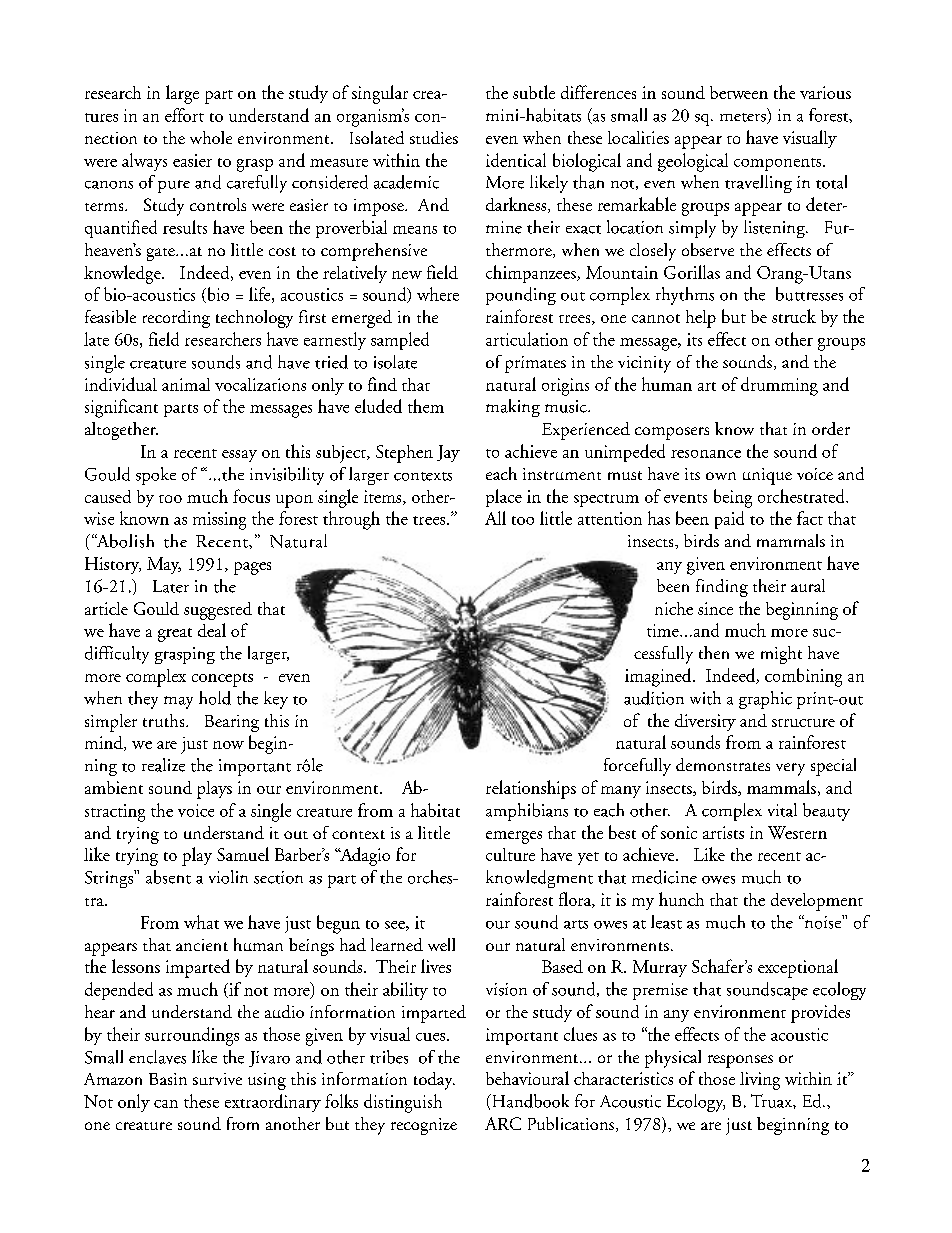 This screenshot has height=1233, width=952. What do you see at coordinates (504, 498) in the screenshot?
I see `place` at bounding box center [504, 498].
